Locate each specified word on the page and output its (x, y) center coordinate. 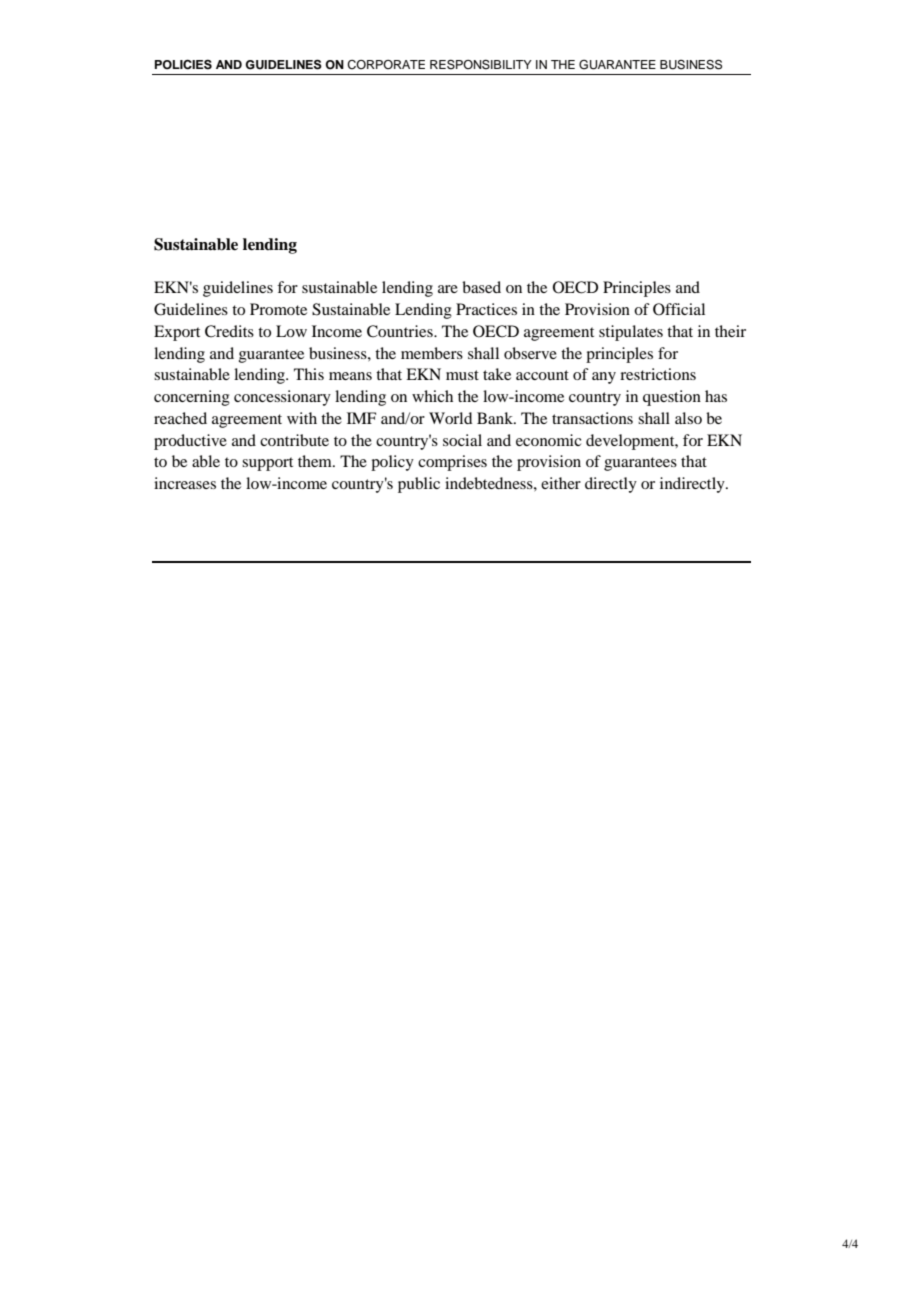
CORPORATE (386, 65)
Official (679, 309)
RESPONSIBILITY (481, 64)
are (448, 289)
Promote (278, 309)
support (267, 464)
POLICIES (183, 64)
